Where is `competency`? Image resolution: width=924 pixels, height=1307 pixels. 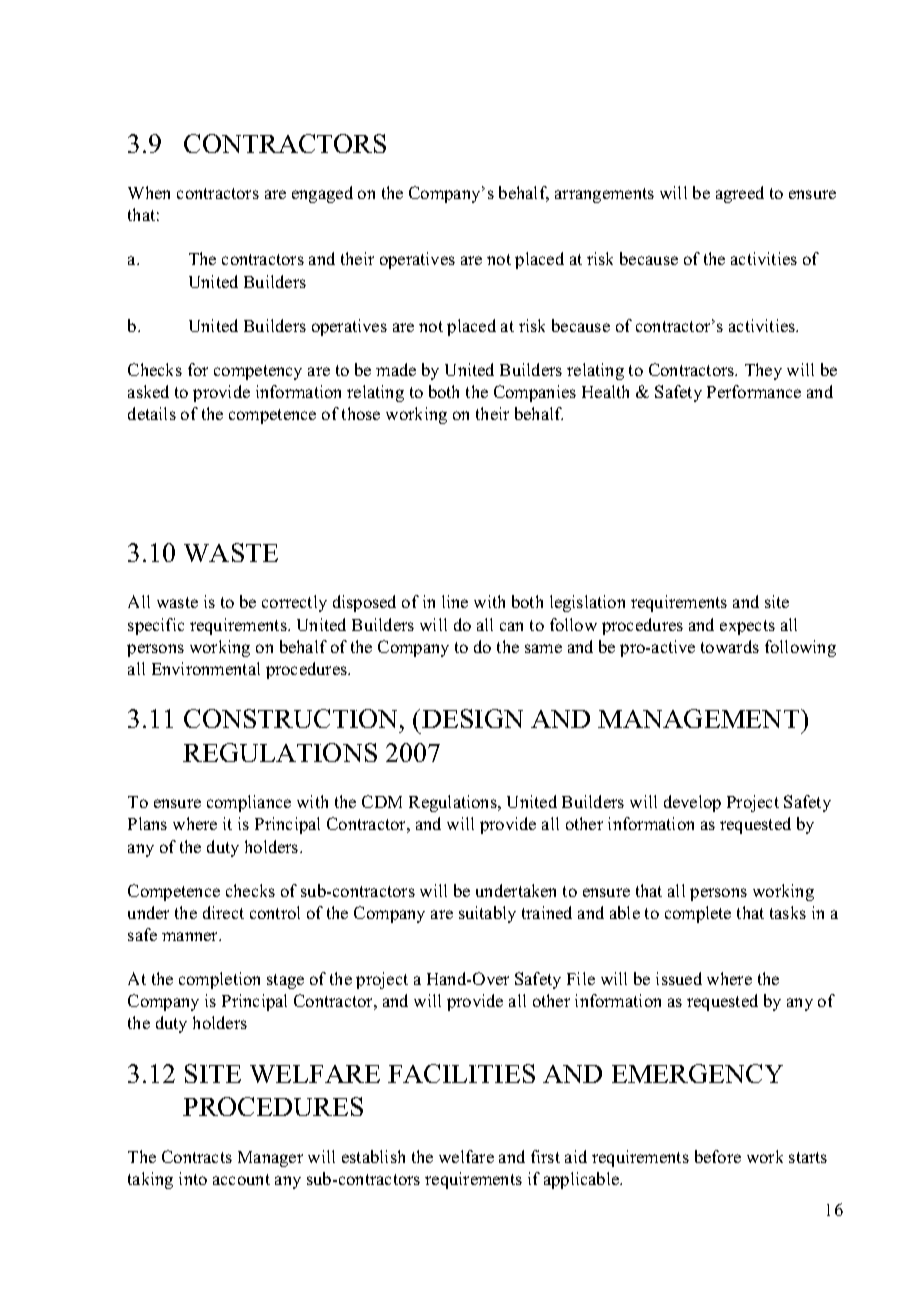
competency is located at coordinates (258, 372).
